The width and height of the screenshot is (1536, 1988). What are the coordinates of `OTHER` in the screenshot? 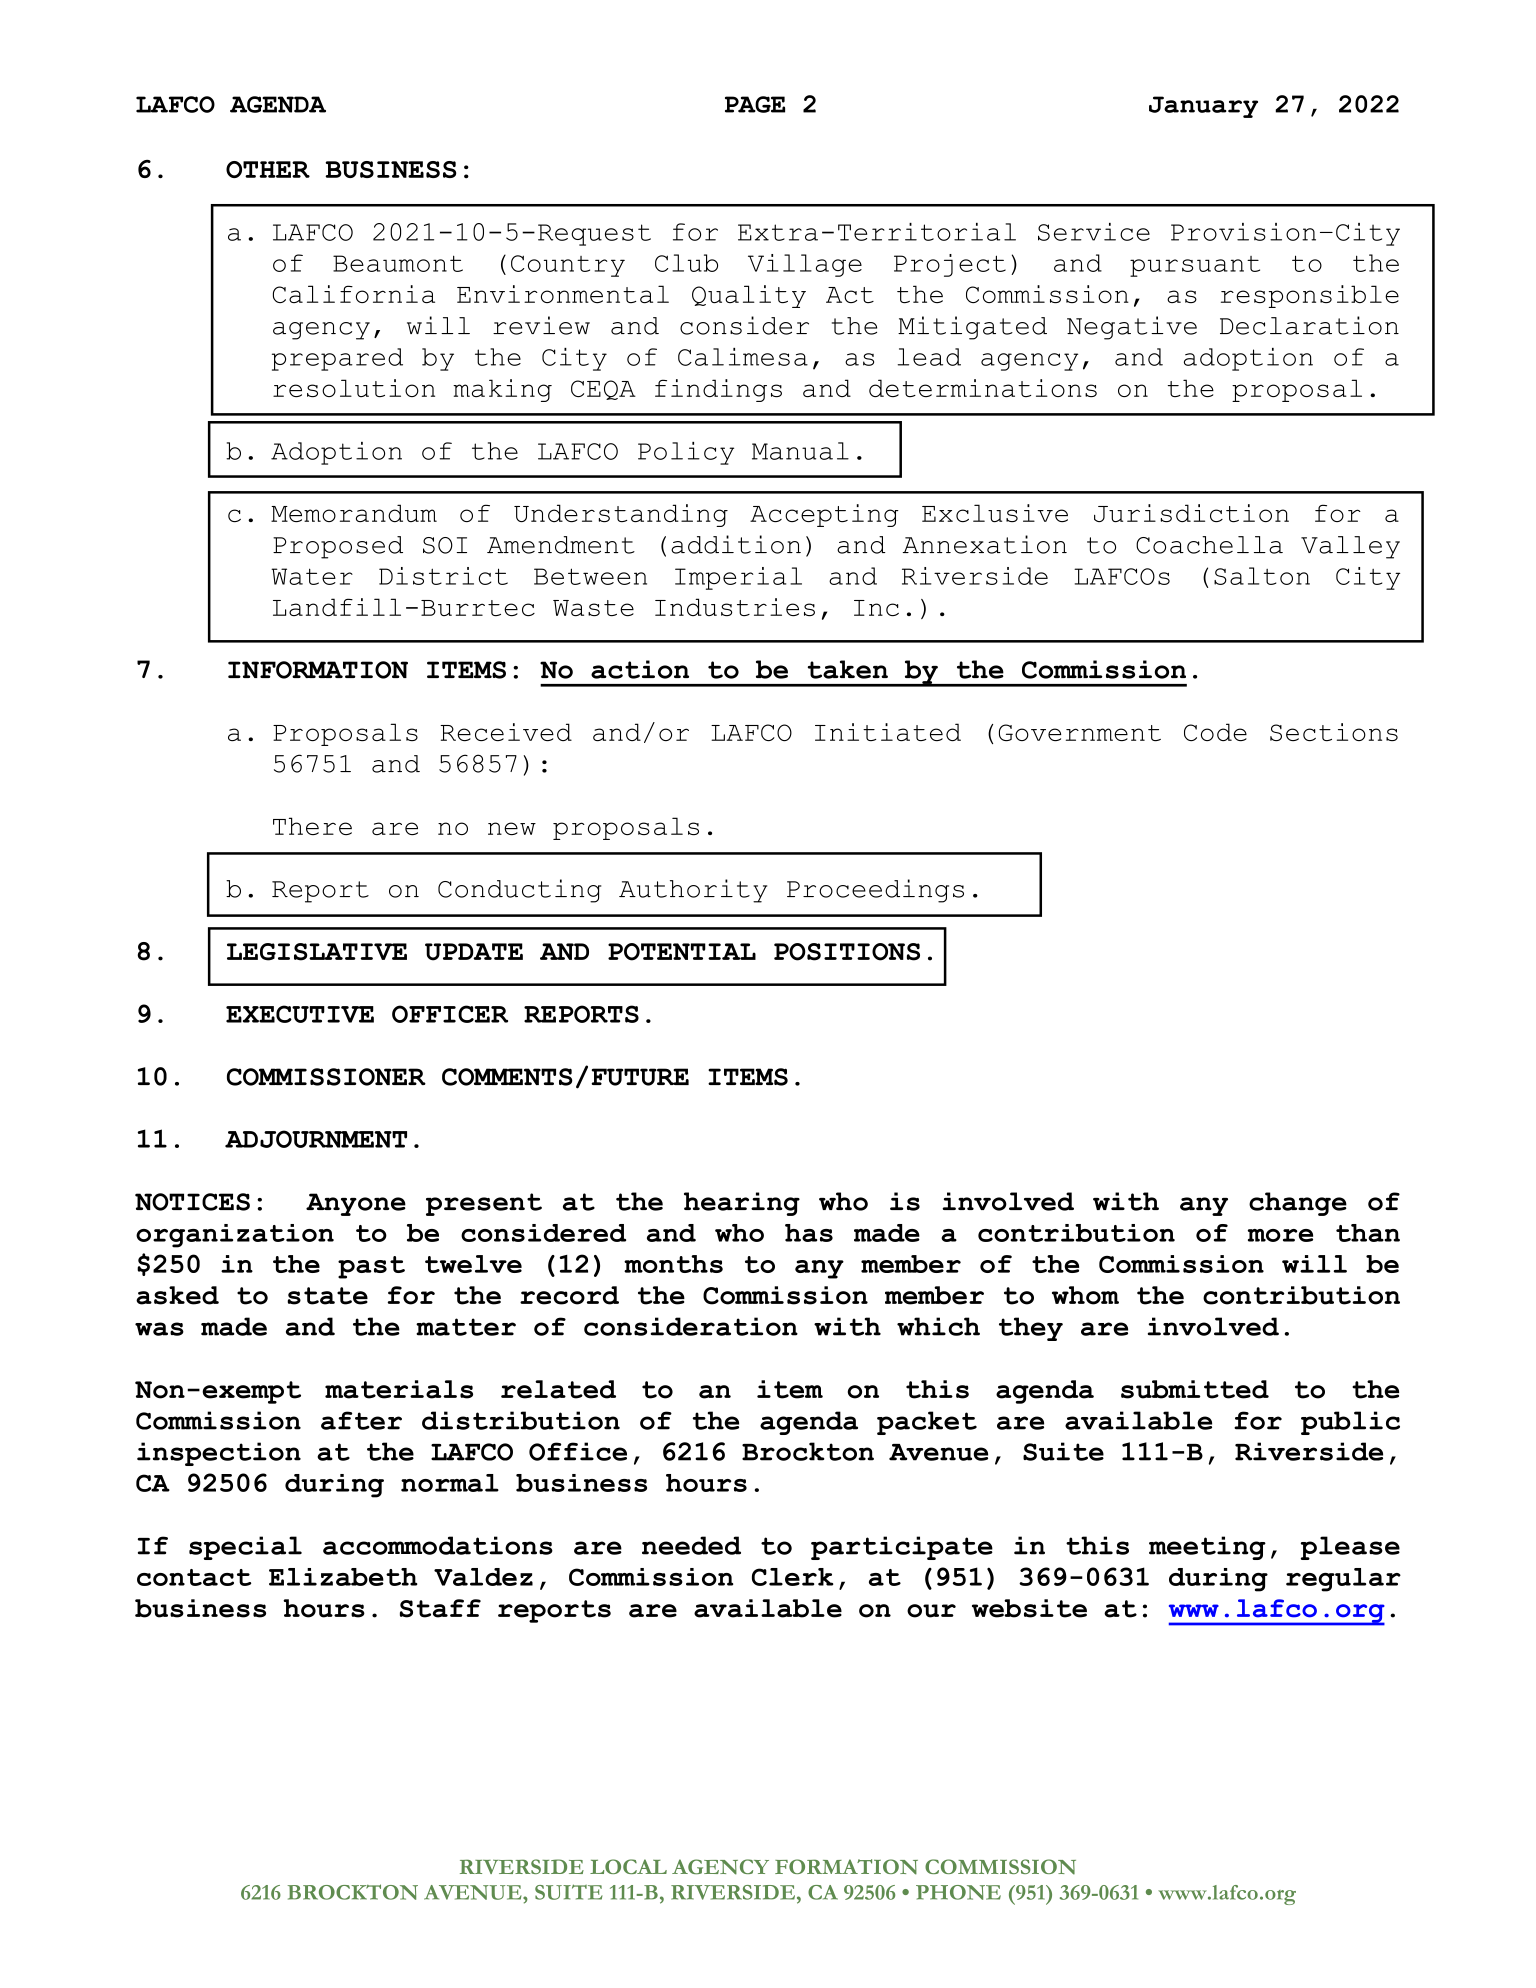 It's located at (268, 169).
